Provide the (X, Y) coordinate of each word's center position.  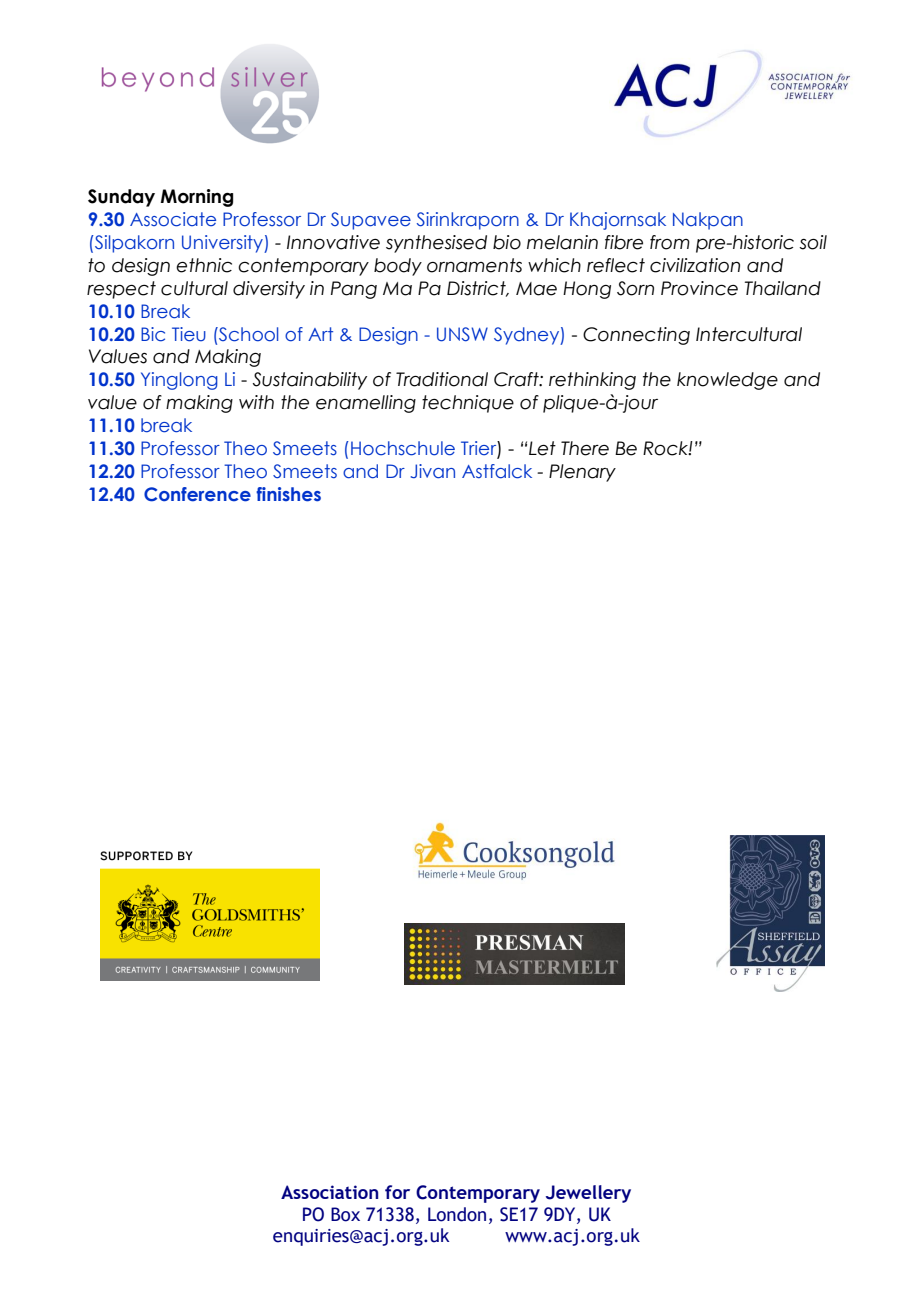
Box (345, 1214)
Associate (173, 219)
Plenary (582, 473)
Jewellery (588, 1194)
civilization (695, 265)
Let (542, 448)
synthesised (436, 244)
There (585, 448)
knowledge (727, 381)
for (397, 1192)
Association (329, 1192)
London (457, 1214)
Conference (197, 494)
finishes (288, 494)
